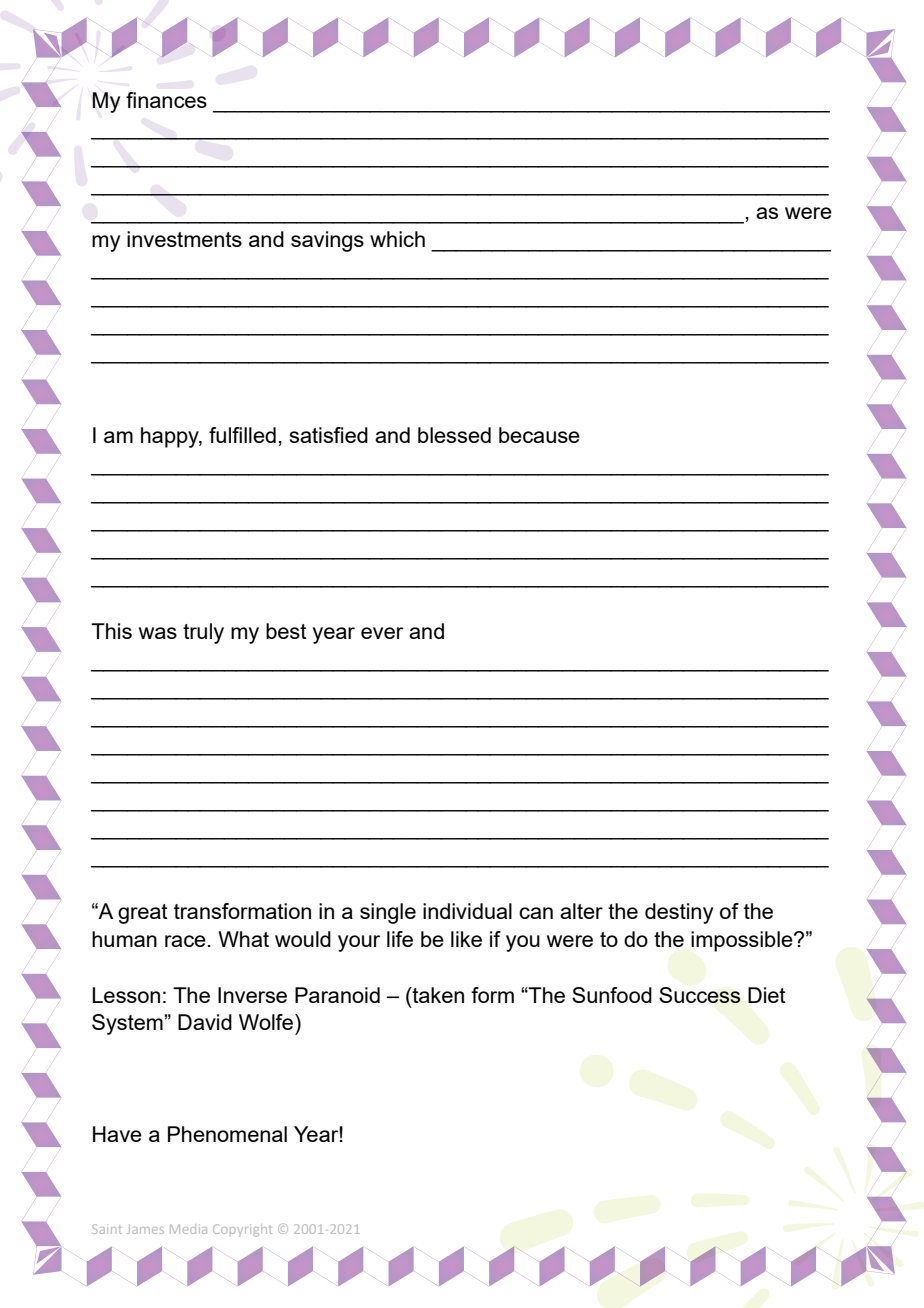 The height and width of the screenshot is (1308, 924). I want to click on ever, so click(382, 633).
